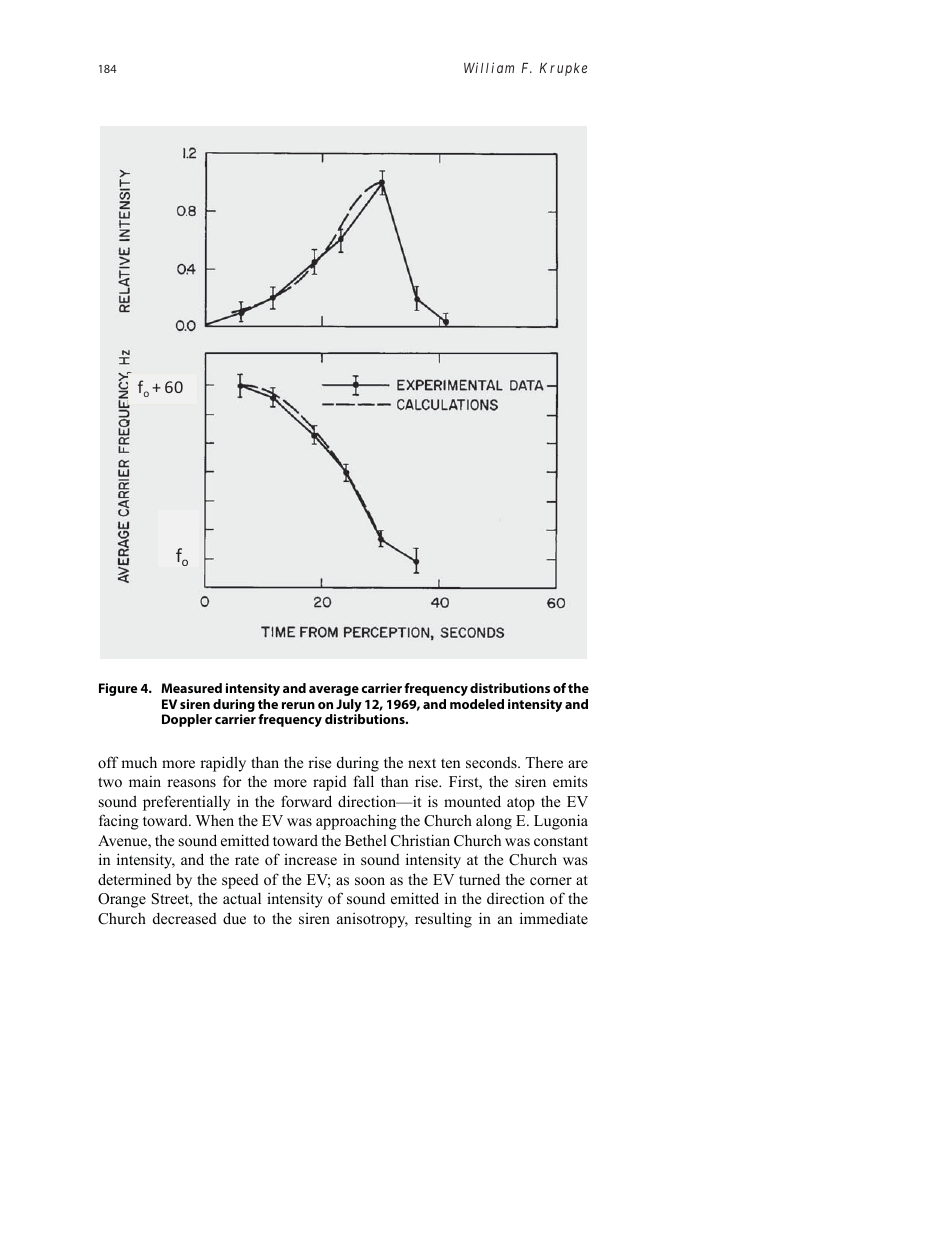 Image resolution: width=952 pixels, height=1233 pixels. I want to click on William, so click(489, 67).
